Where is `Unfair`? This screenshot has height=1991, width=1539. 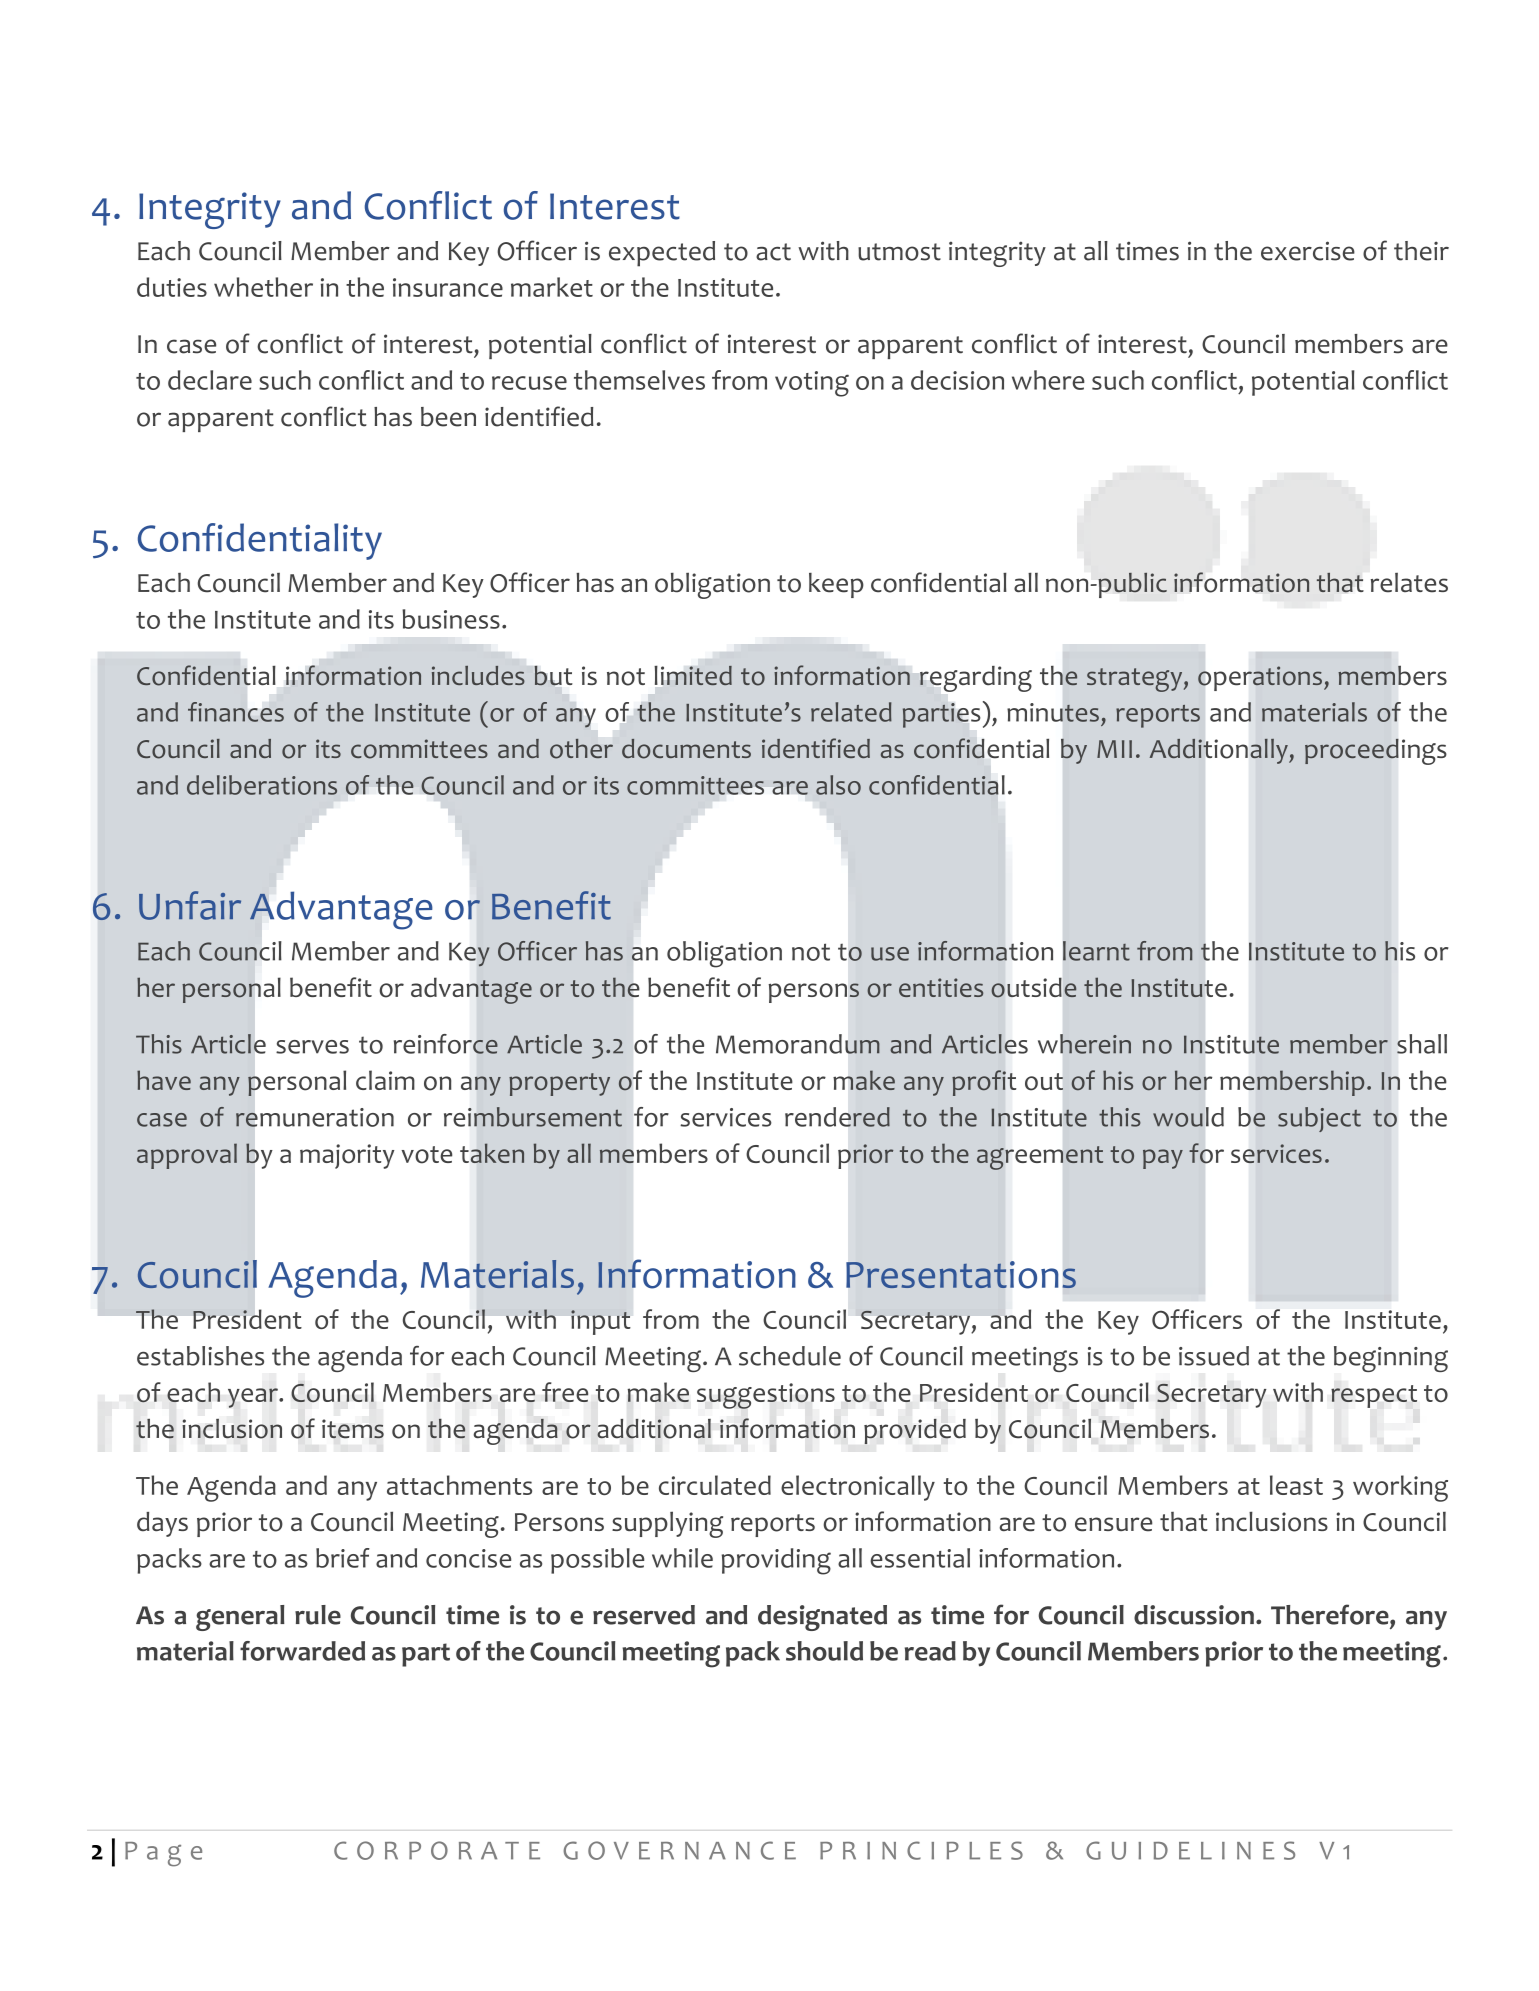 Unfair is located at coordinates (190, 905).
